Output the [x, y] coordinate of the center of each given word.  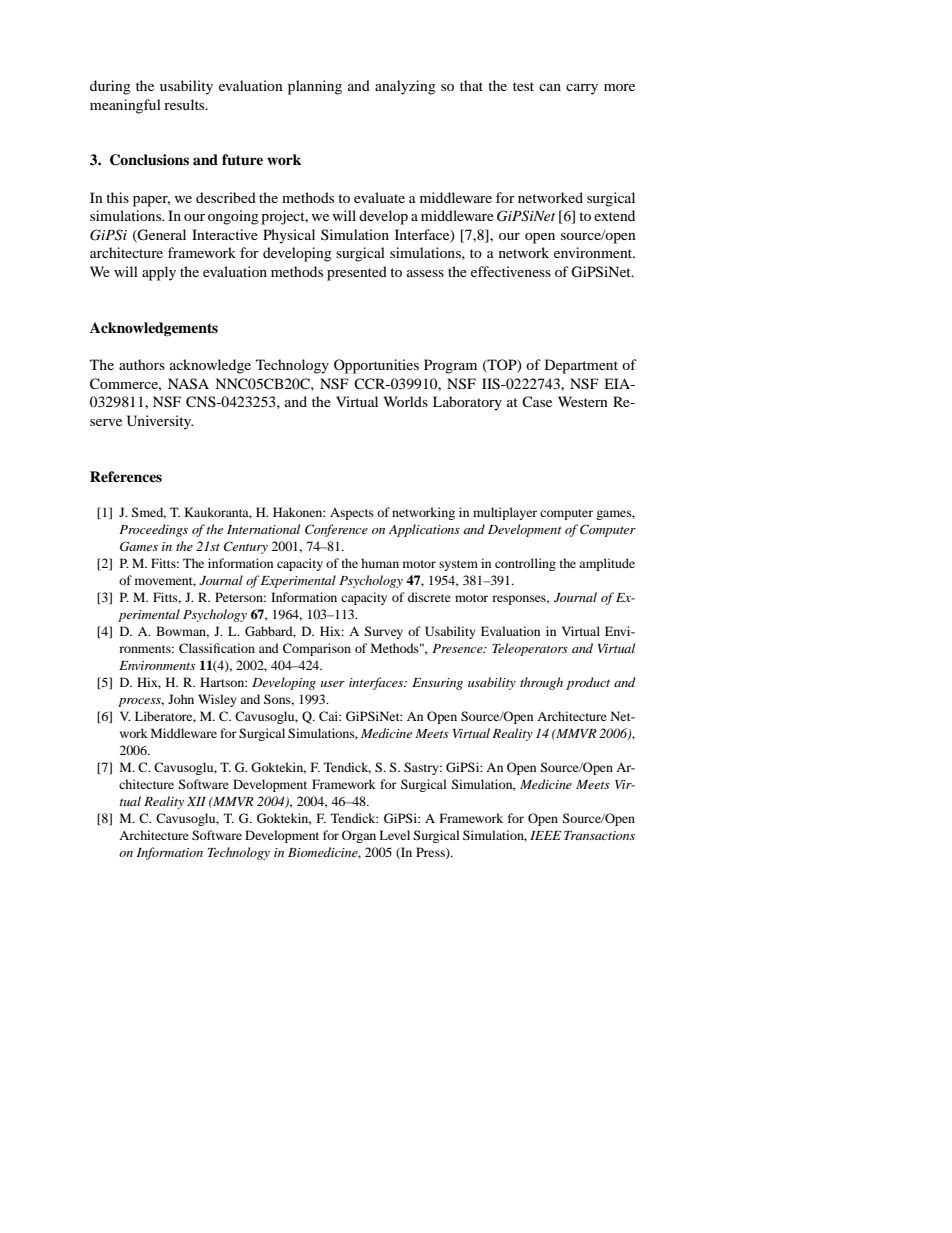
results [185, 104]
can [550, 87]
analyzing [405, 87]
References [126, 476]
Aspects [352, 514]
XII [196, 801]
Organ [359, 836]
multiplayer [505, 513]
